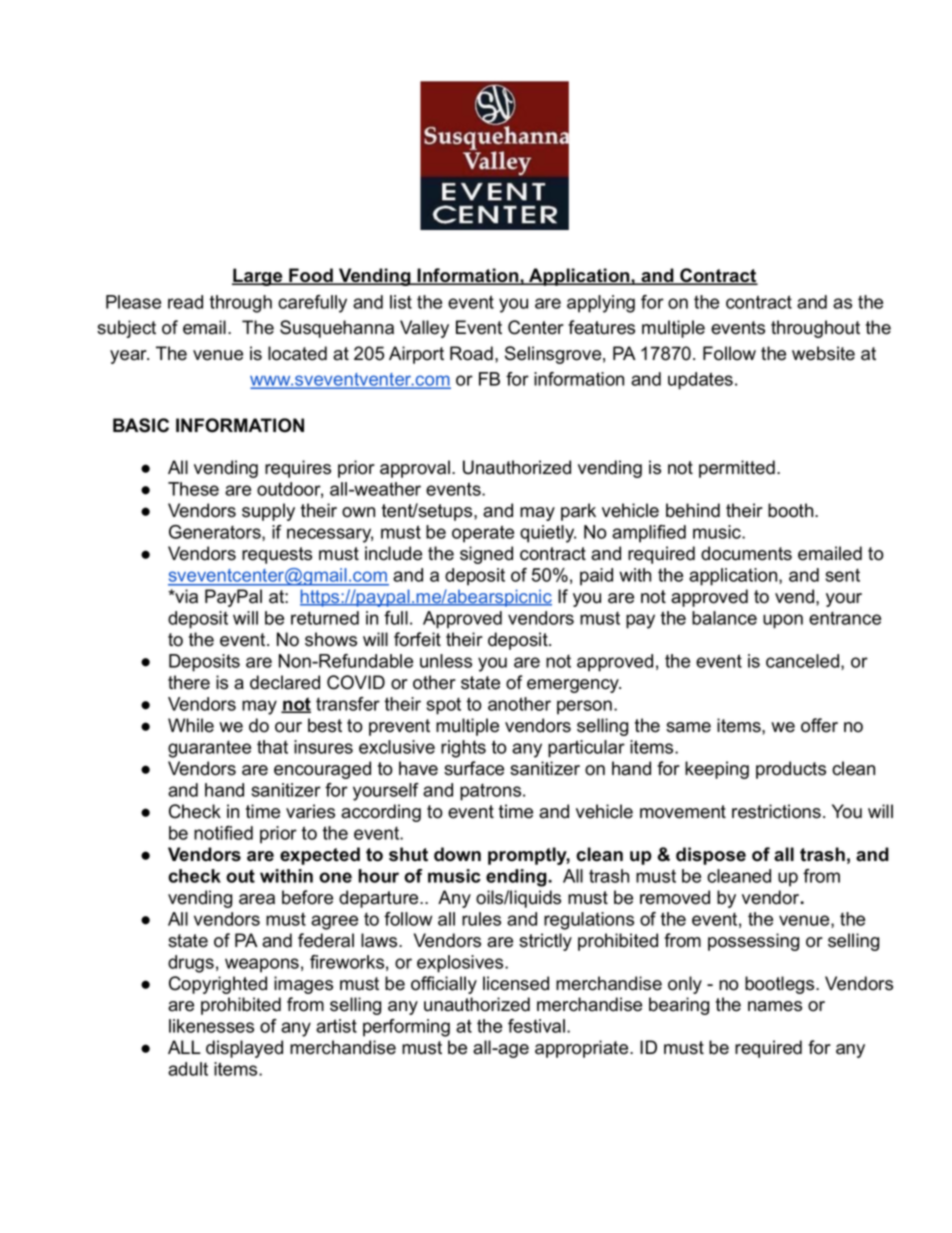  What do you see at coordinates (536, 1026) in the screenshot?
I see `festival` at bounding box center [536, 1026].
